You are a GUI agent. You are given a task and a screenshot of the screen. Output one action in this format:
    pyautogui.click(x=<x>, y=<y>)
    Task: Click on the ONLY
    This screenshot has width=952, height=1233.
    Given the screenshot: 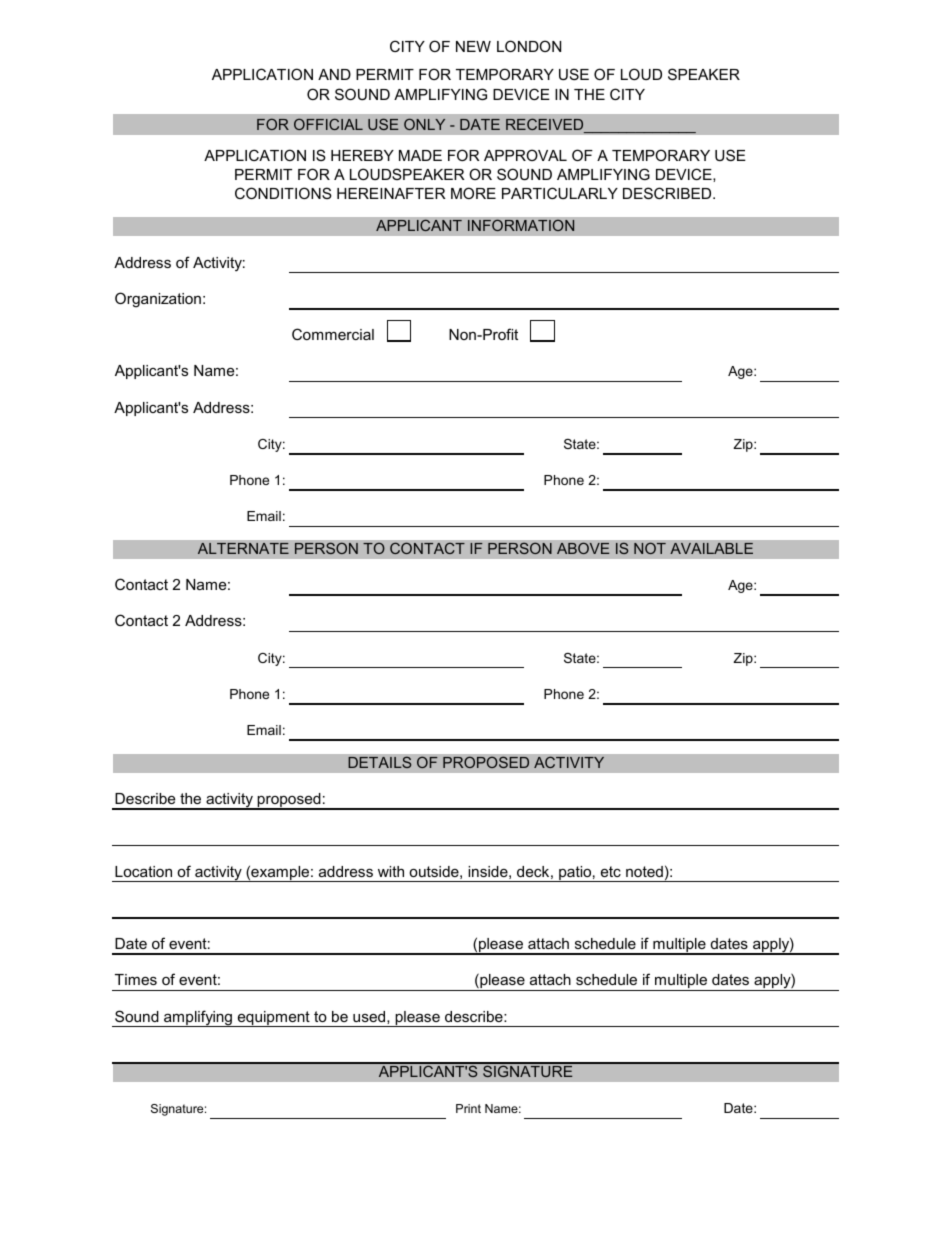 What is the action you would take?
    pyautogui.click(x=424, y=124)
